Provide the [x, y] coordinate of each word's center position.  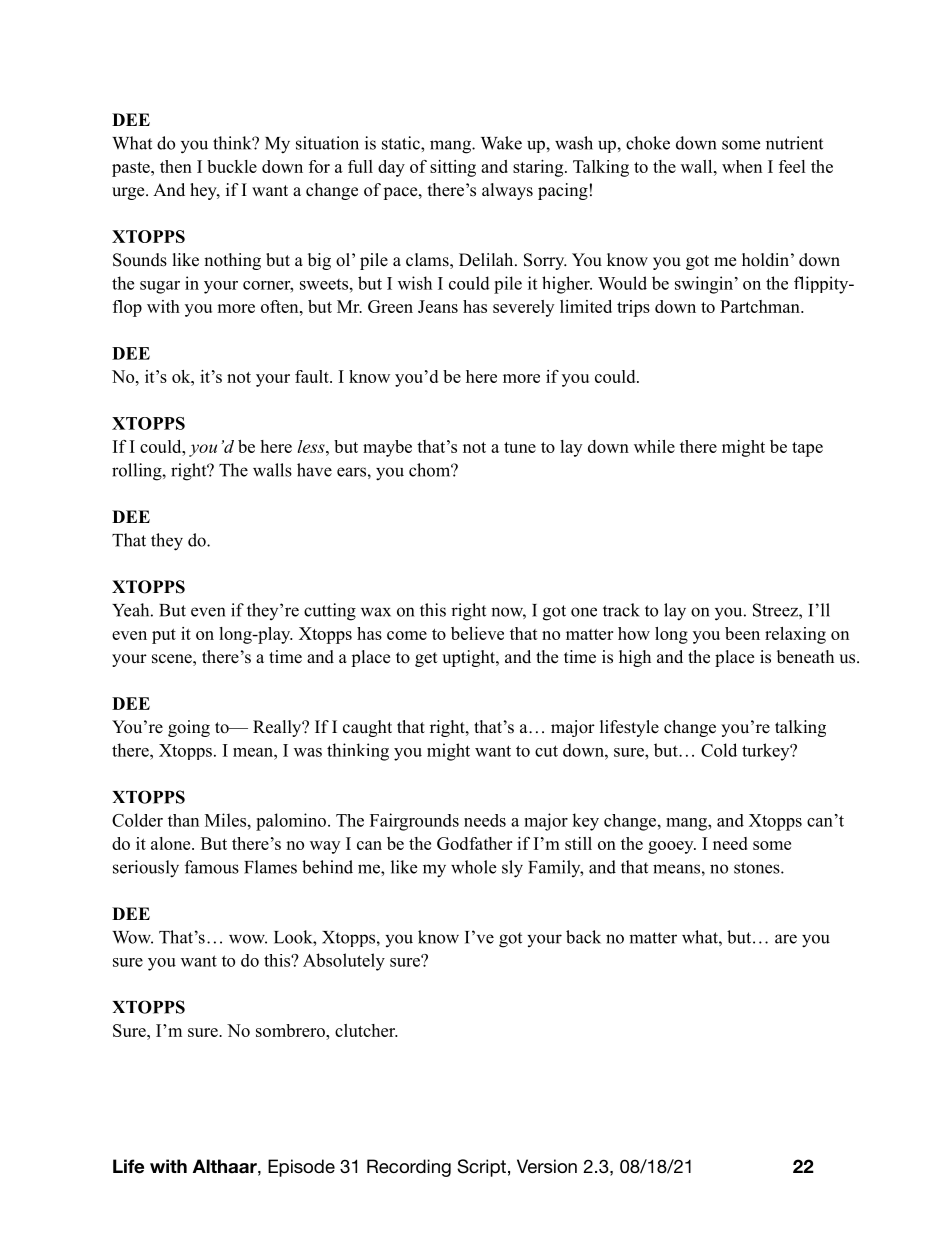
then [176, 166]
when [742, 166]
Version [547, 1166]
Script [481, 1168]
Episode [301, 1168]
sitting [453, 168]
